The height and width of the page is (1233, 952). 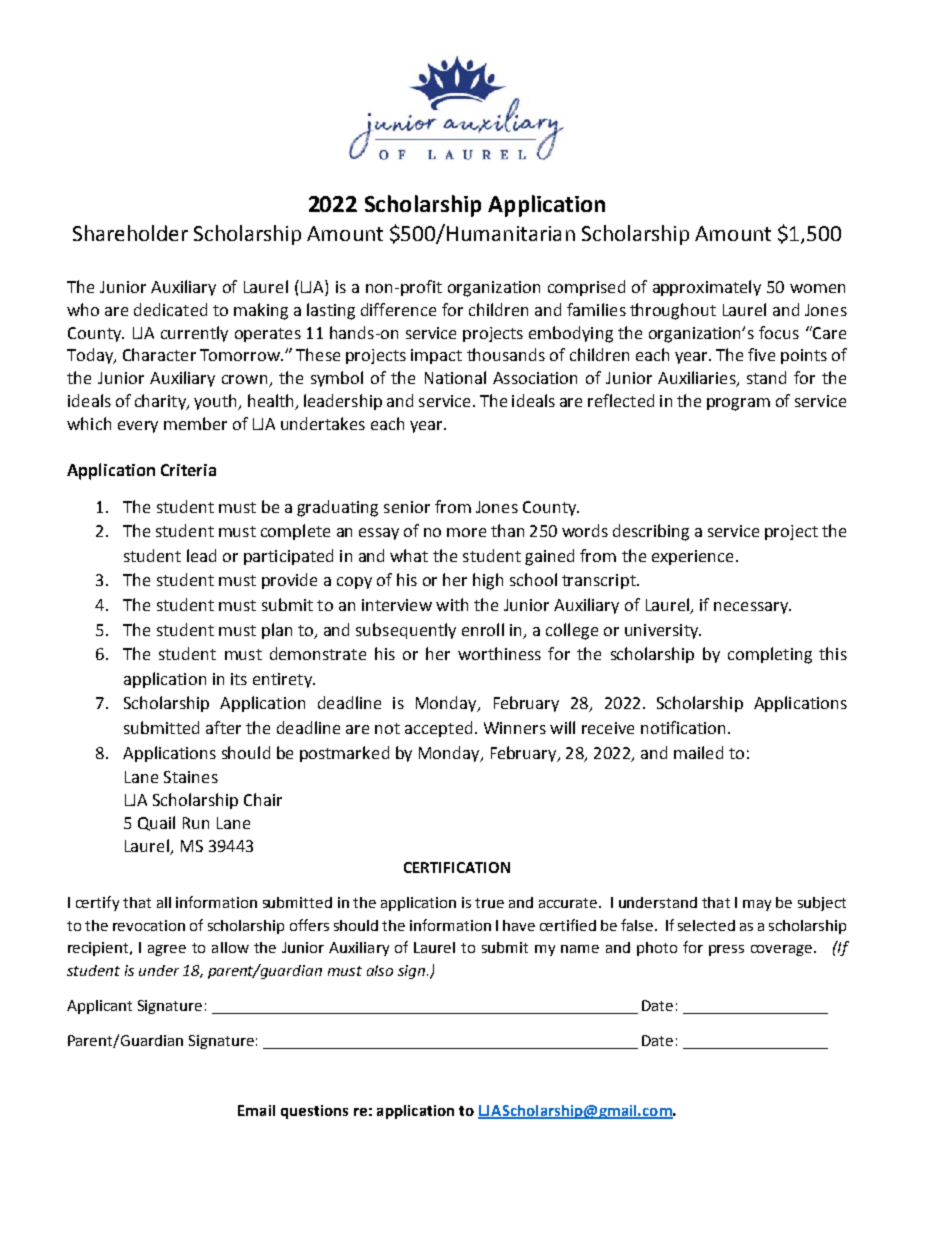 I want to click on Shareholder, so click(x=130, y=233).
